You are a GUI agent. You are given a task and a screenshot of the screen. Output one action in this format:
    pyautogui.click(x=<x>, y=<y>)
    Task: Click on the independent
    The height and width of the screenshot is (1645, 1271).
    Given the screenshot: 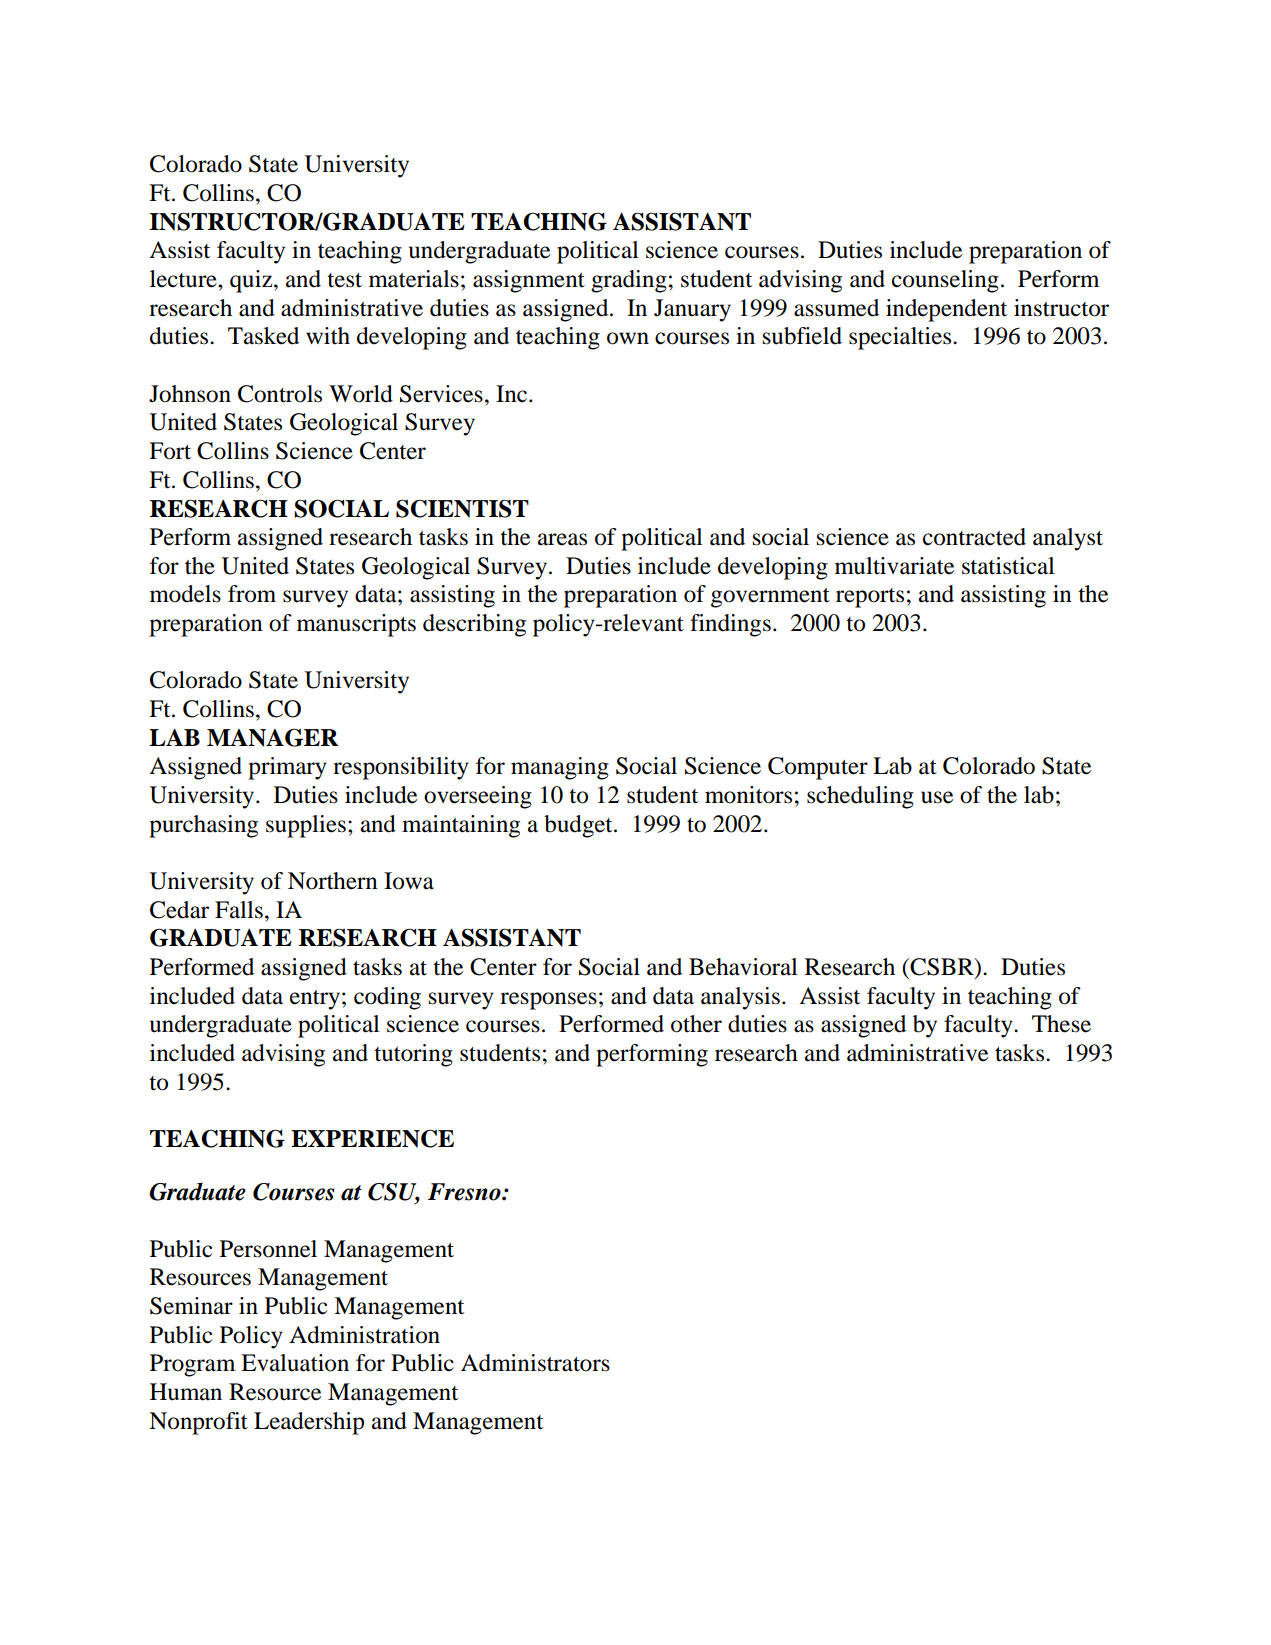 What is the action you would take?
    pyautogui.click(x=946, y=310)
